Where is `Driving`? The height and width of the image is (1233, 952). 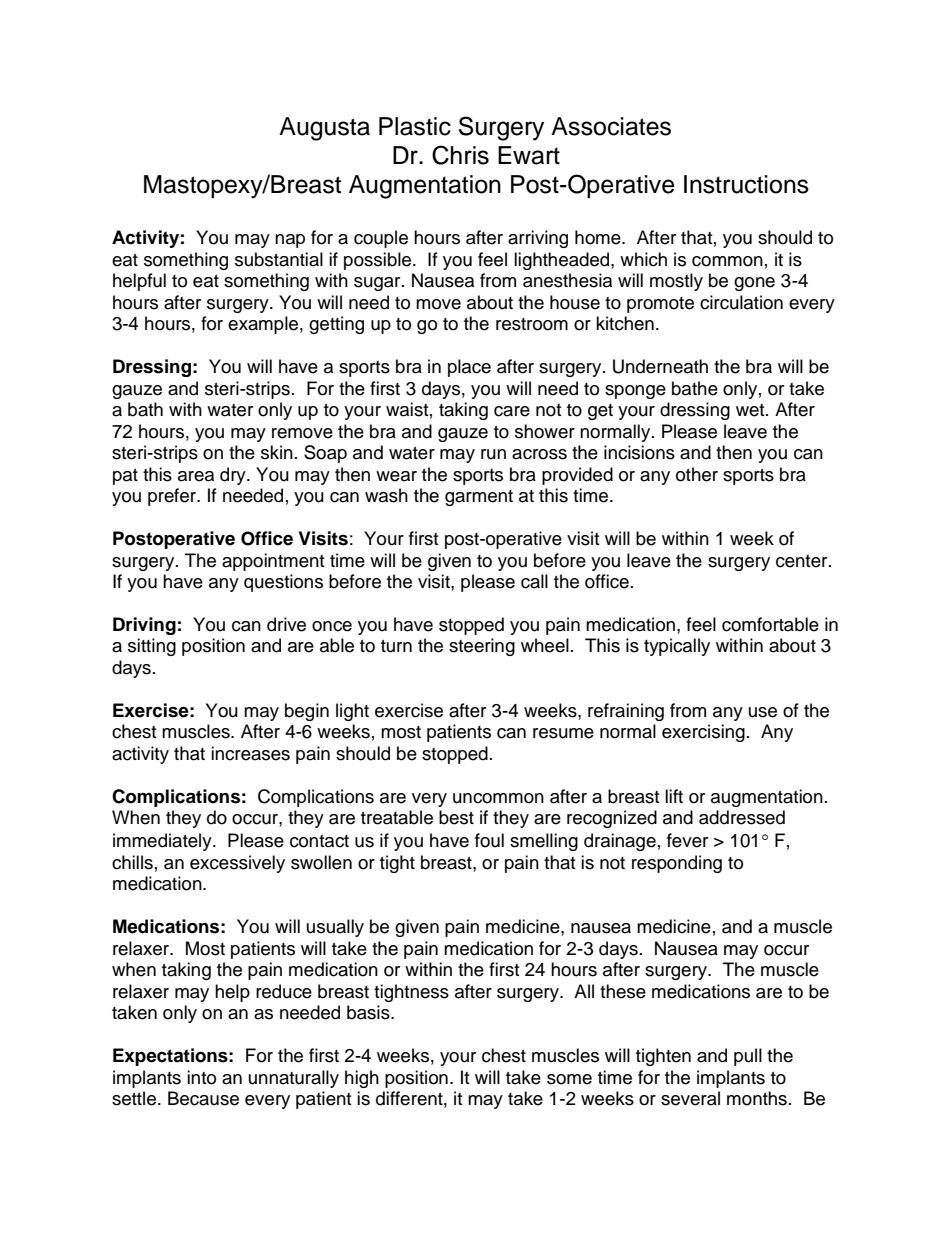
Driving is located at coordinates (144, 626).
